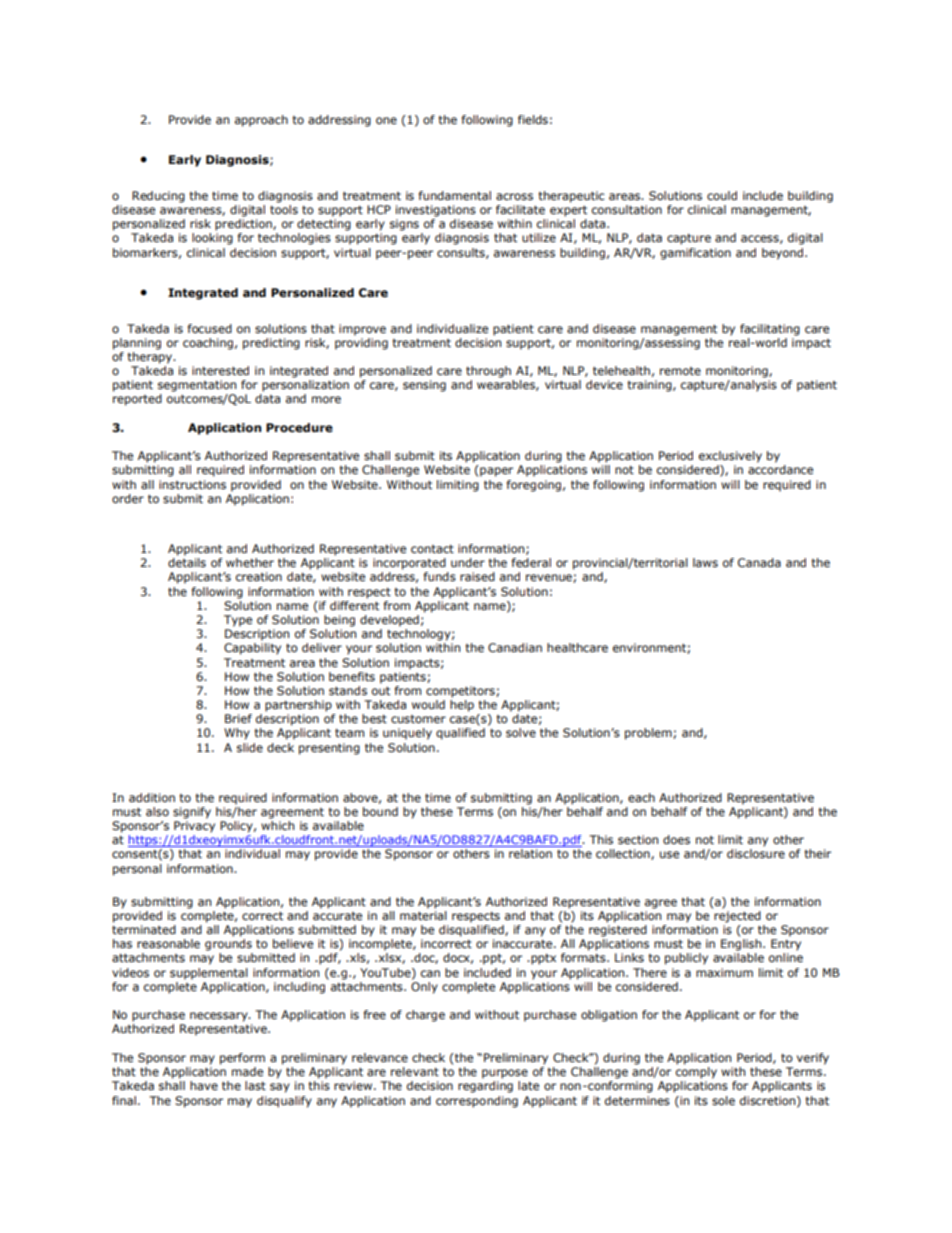 The width and height of the document is (952, 1233). What do you see at coordinates (530, 853) in the document?
I see `relation` at bounding box center [530, 853].
